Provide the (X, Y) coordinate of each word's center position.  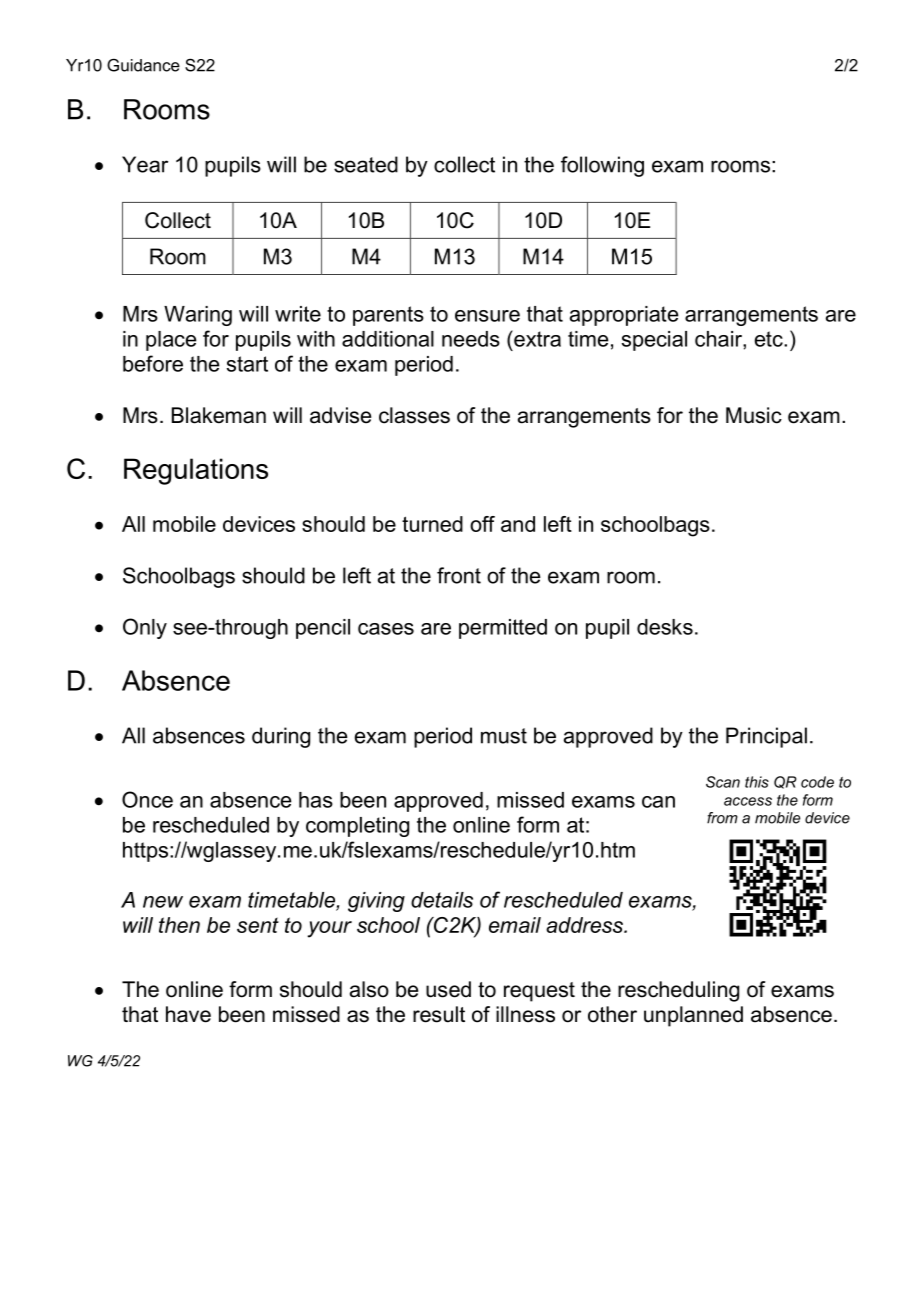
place (171, 341)
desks (665, 627)
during (281, 737)
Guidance (143, 65)
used (448, 989)
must (504, 736)
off (482, 524)
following (602, 166)
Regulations (196, 471)
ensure (487, 316)
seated (366, 164)
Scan (723, 782)
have (188, 1014)
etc (770, 339)
